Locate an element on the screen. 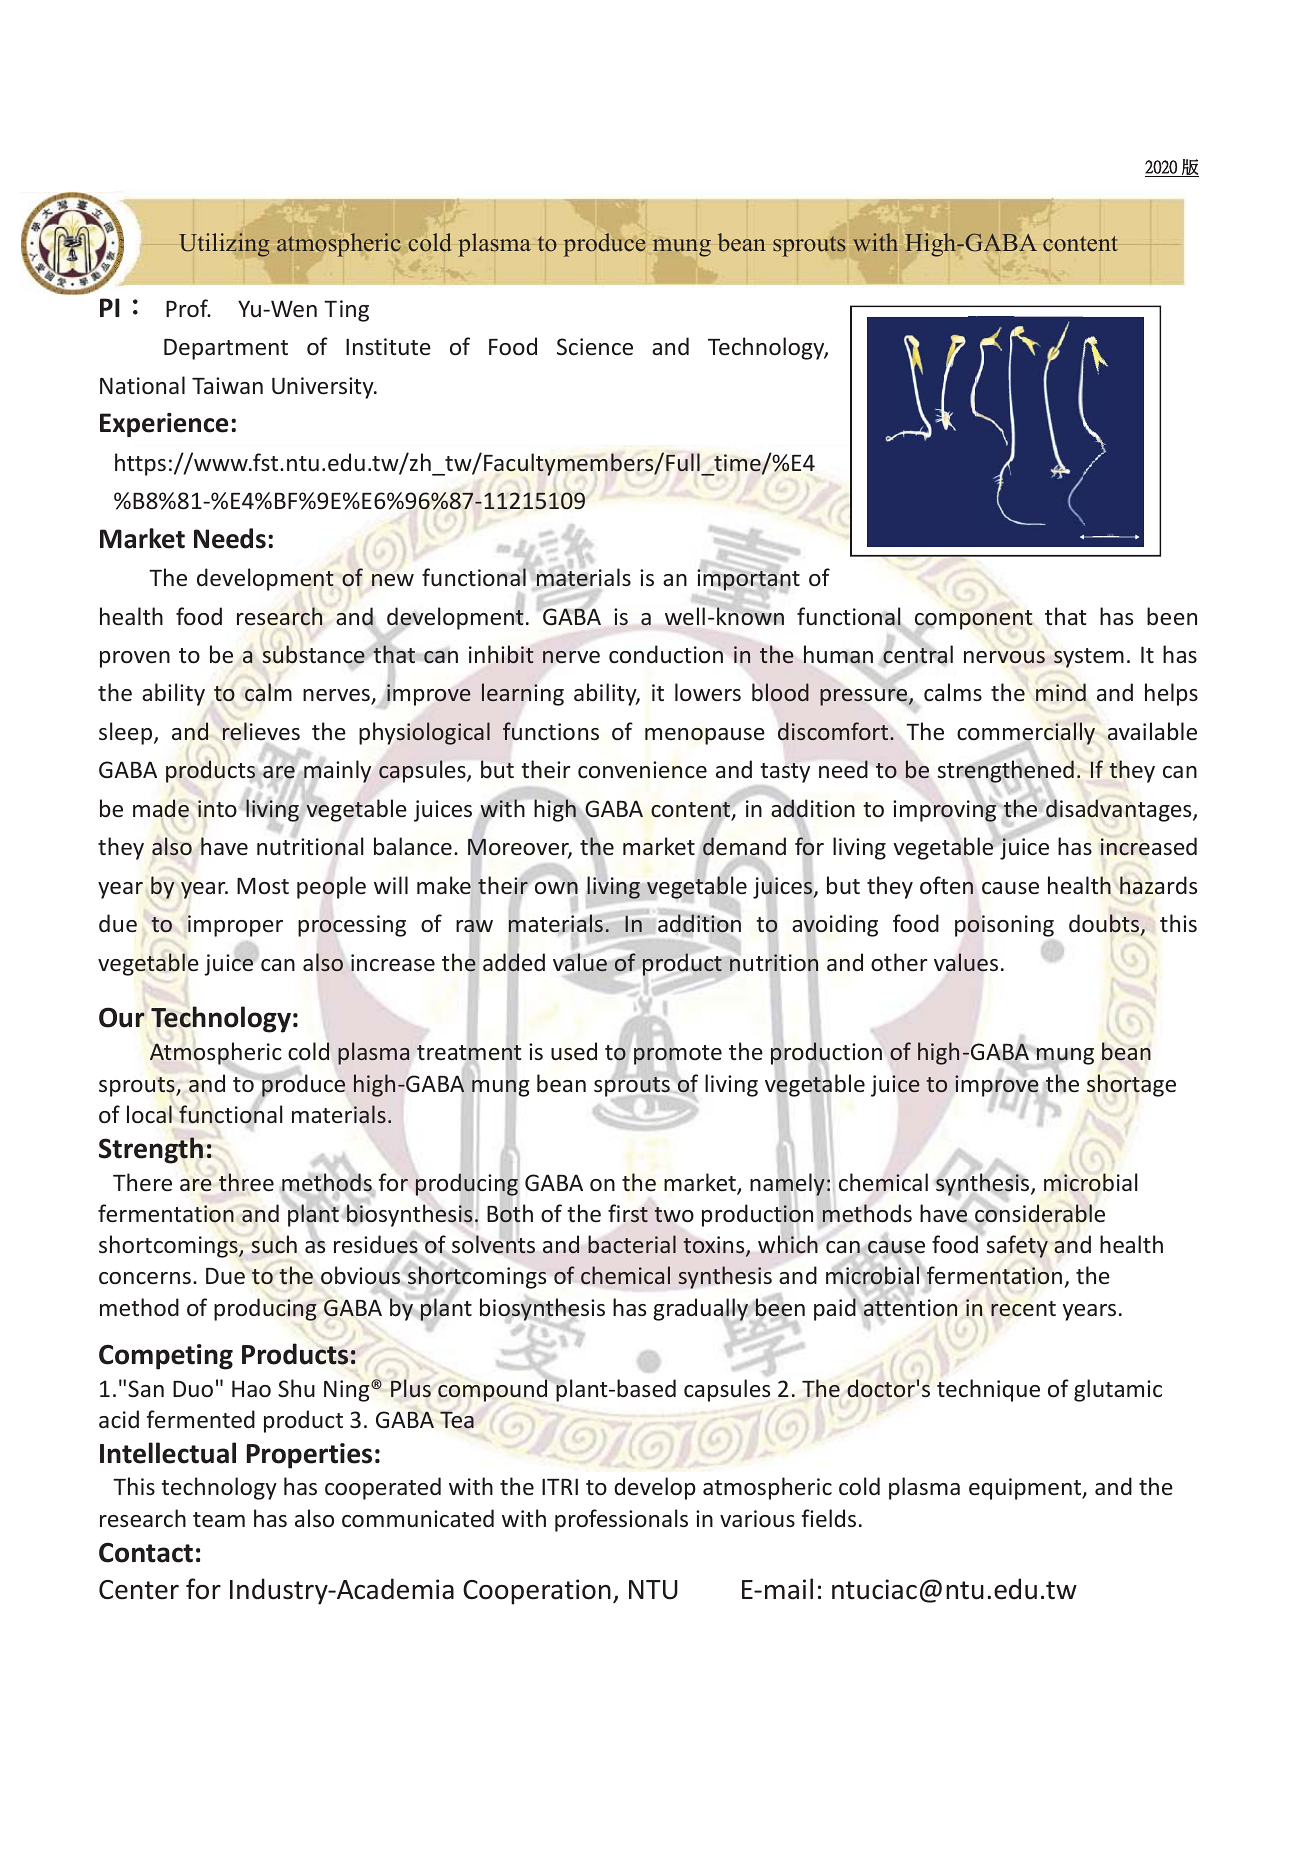 This screenshot has width=1308, height=1850. conduction is located at coordinates (666, 654).
